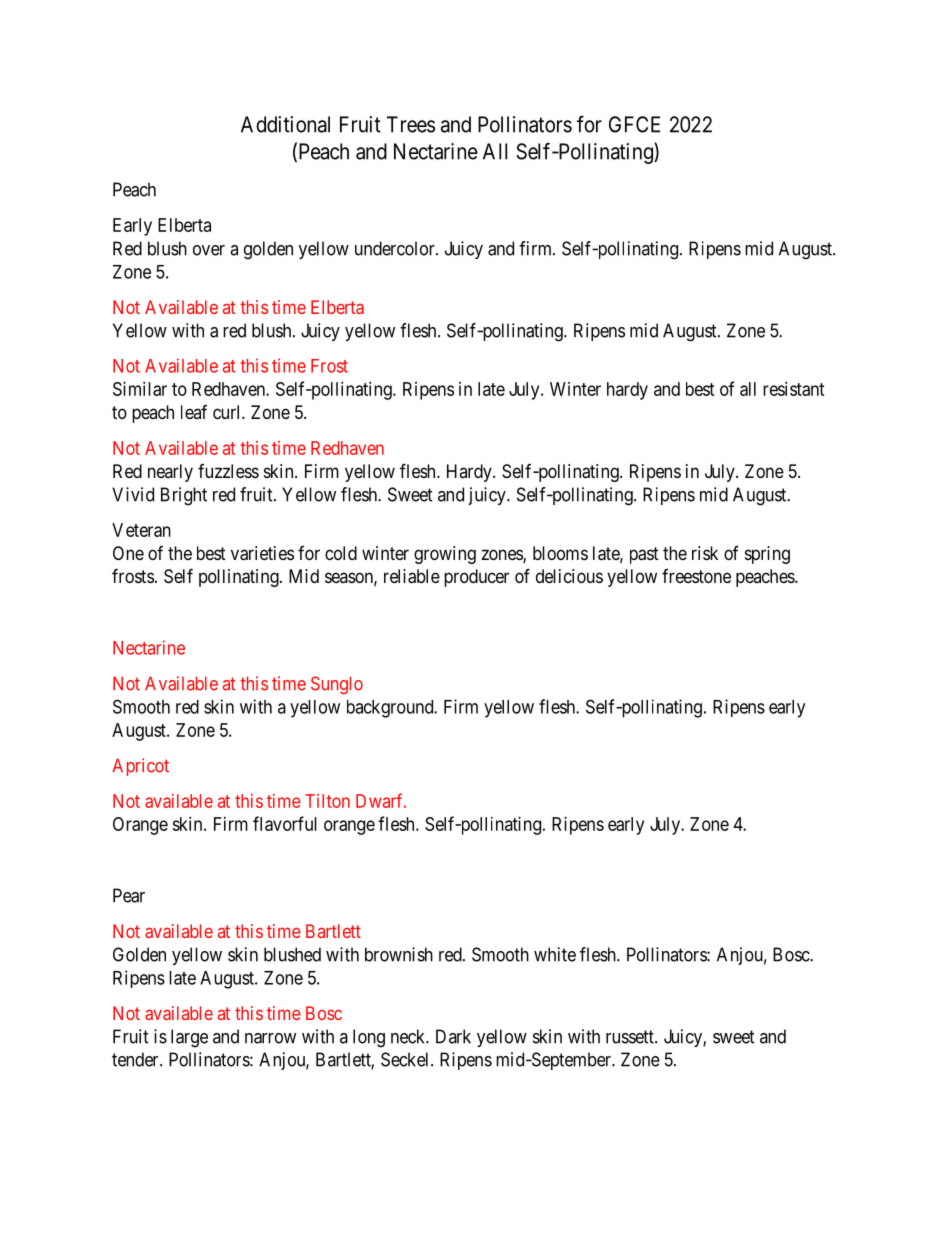  What do you see at coordinates (453, 1036) in the screenshot?
I see `Dark` at bounding box center [453, 1036].
